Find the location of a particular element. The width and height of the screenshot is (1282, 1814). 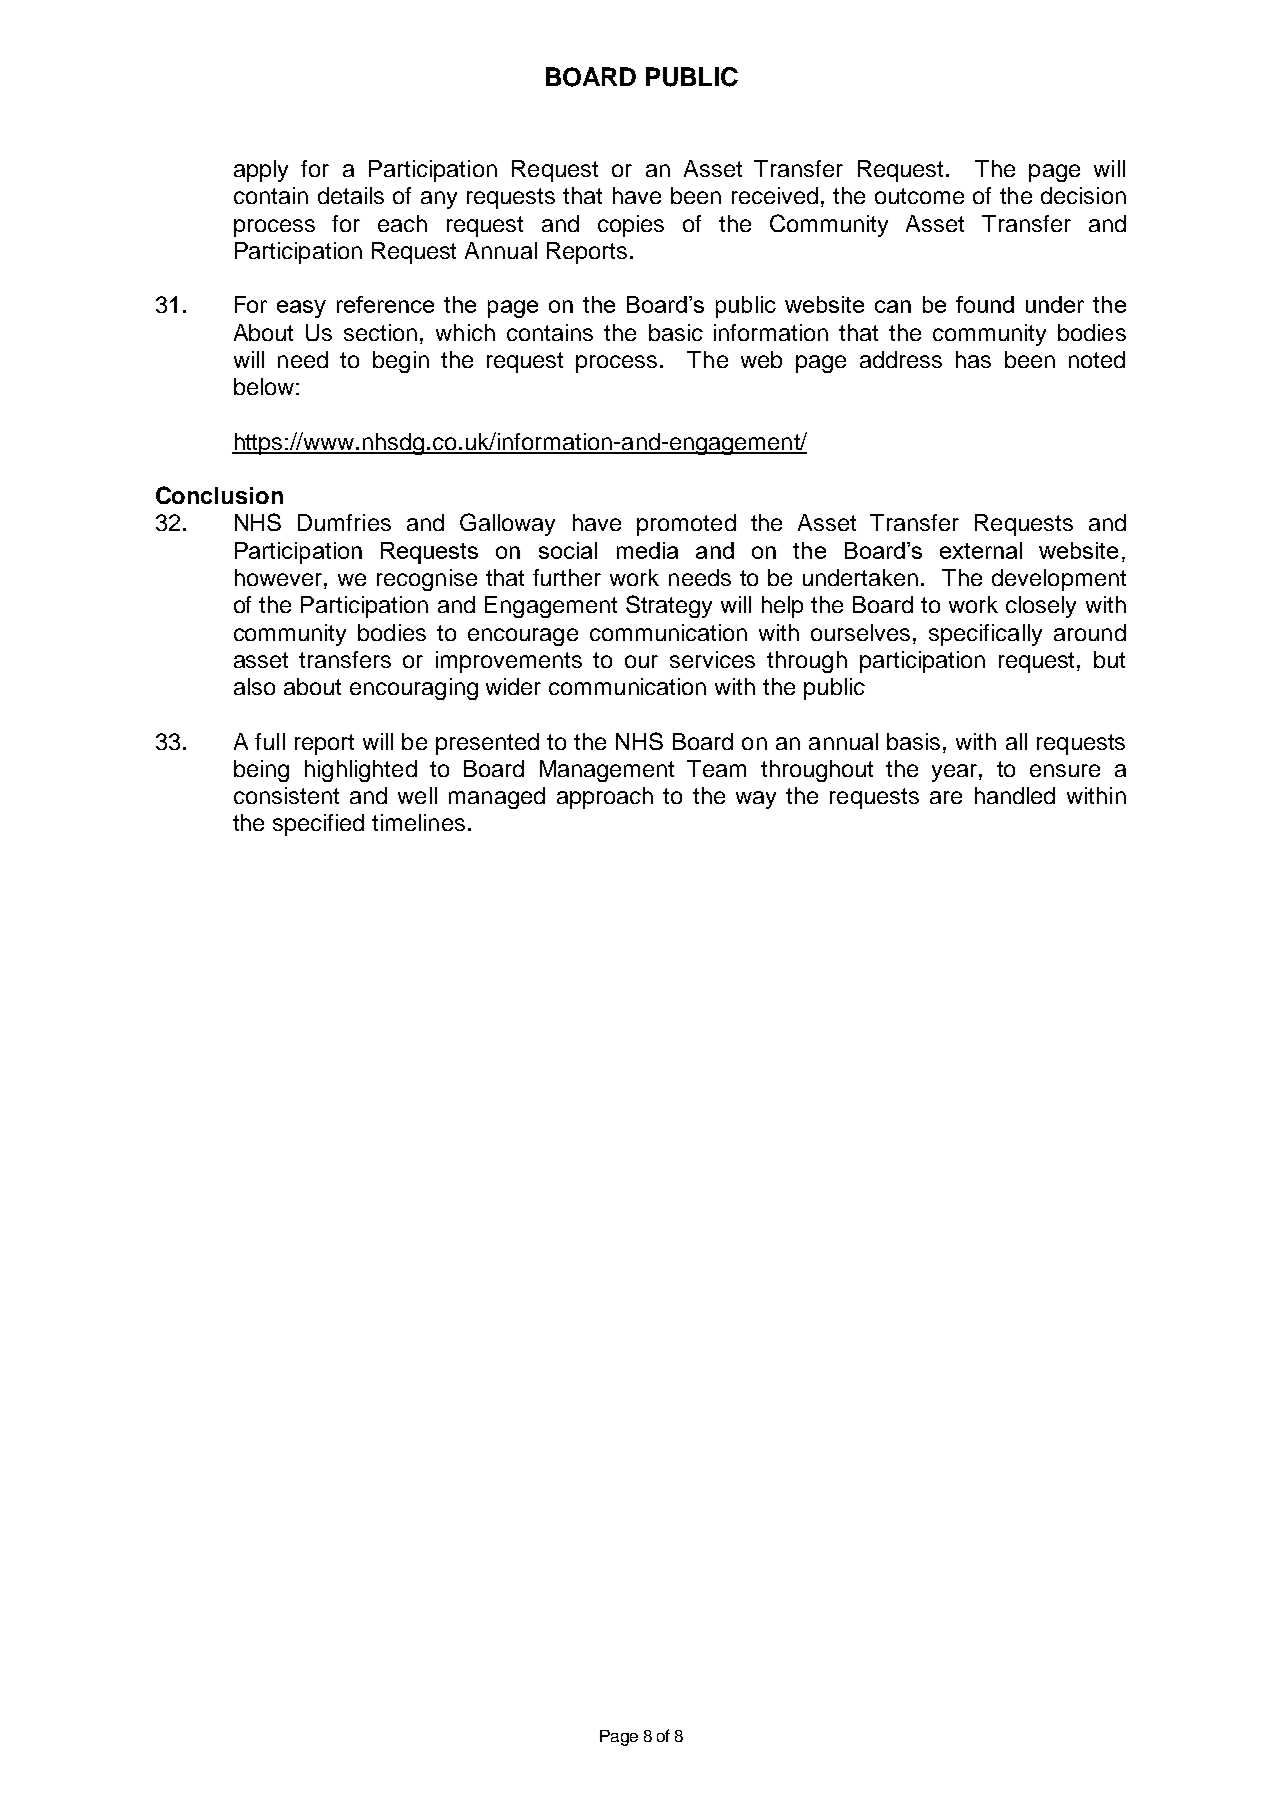

has is located at coordinates (973, 359).
